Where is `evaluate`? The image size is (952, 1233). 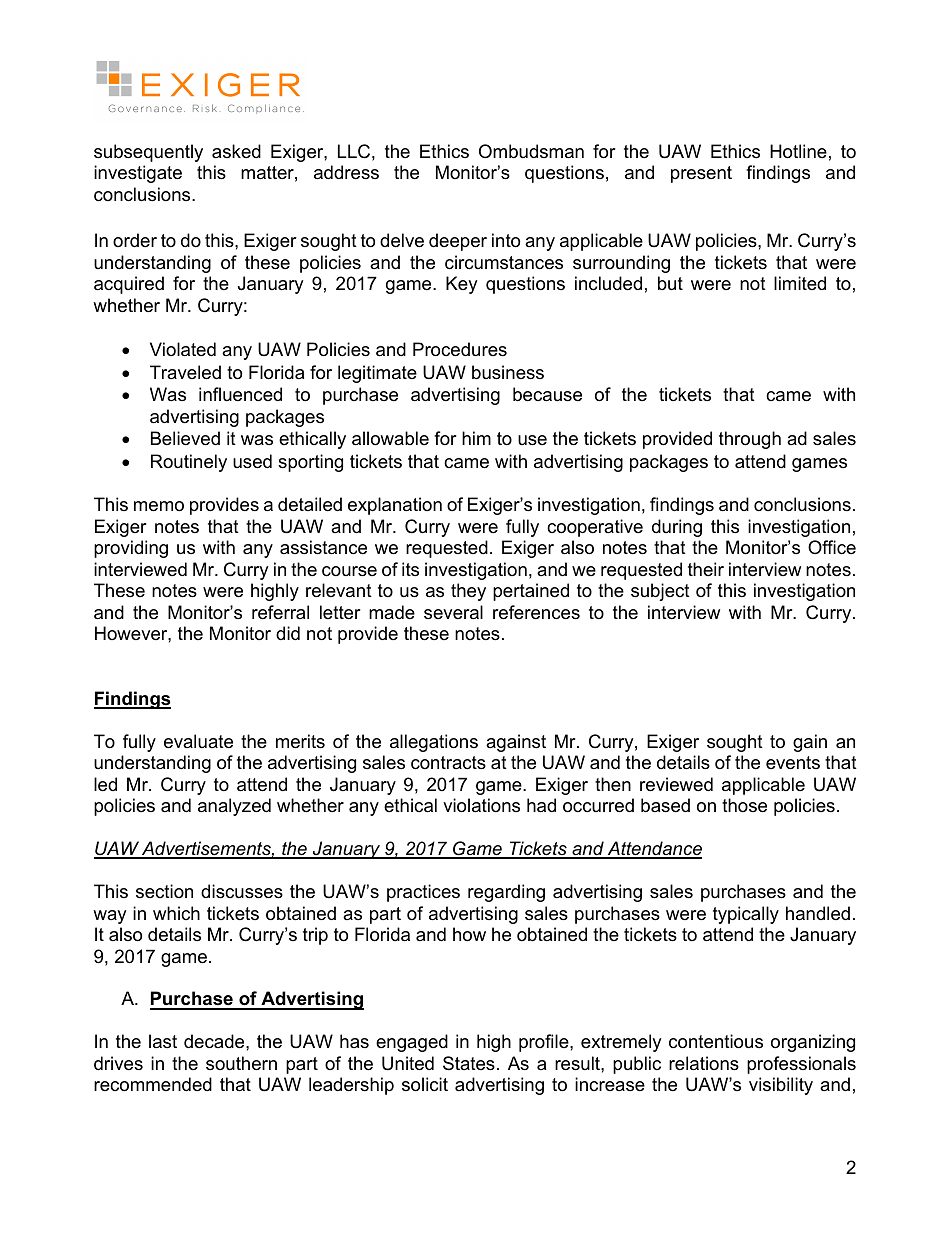
evaluate is located at coordinates (198, 741).
